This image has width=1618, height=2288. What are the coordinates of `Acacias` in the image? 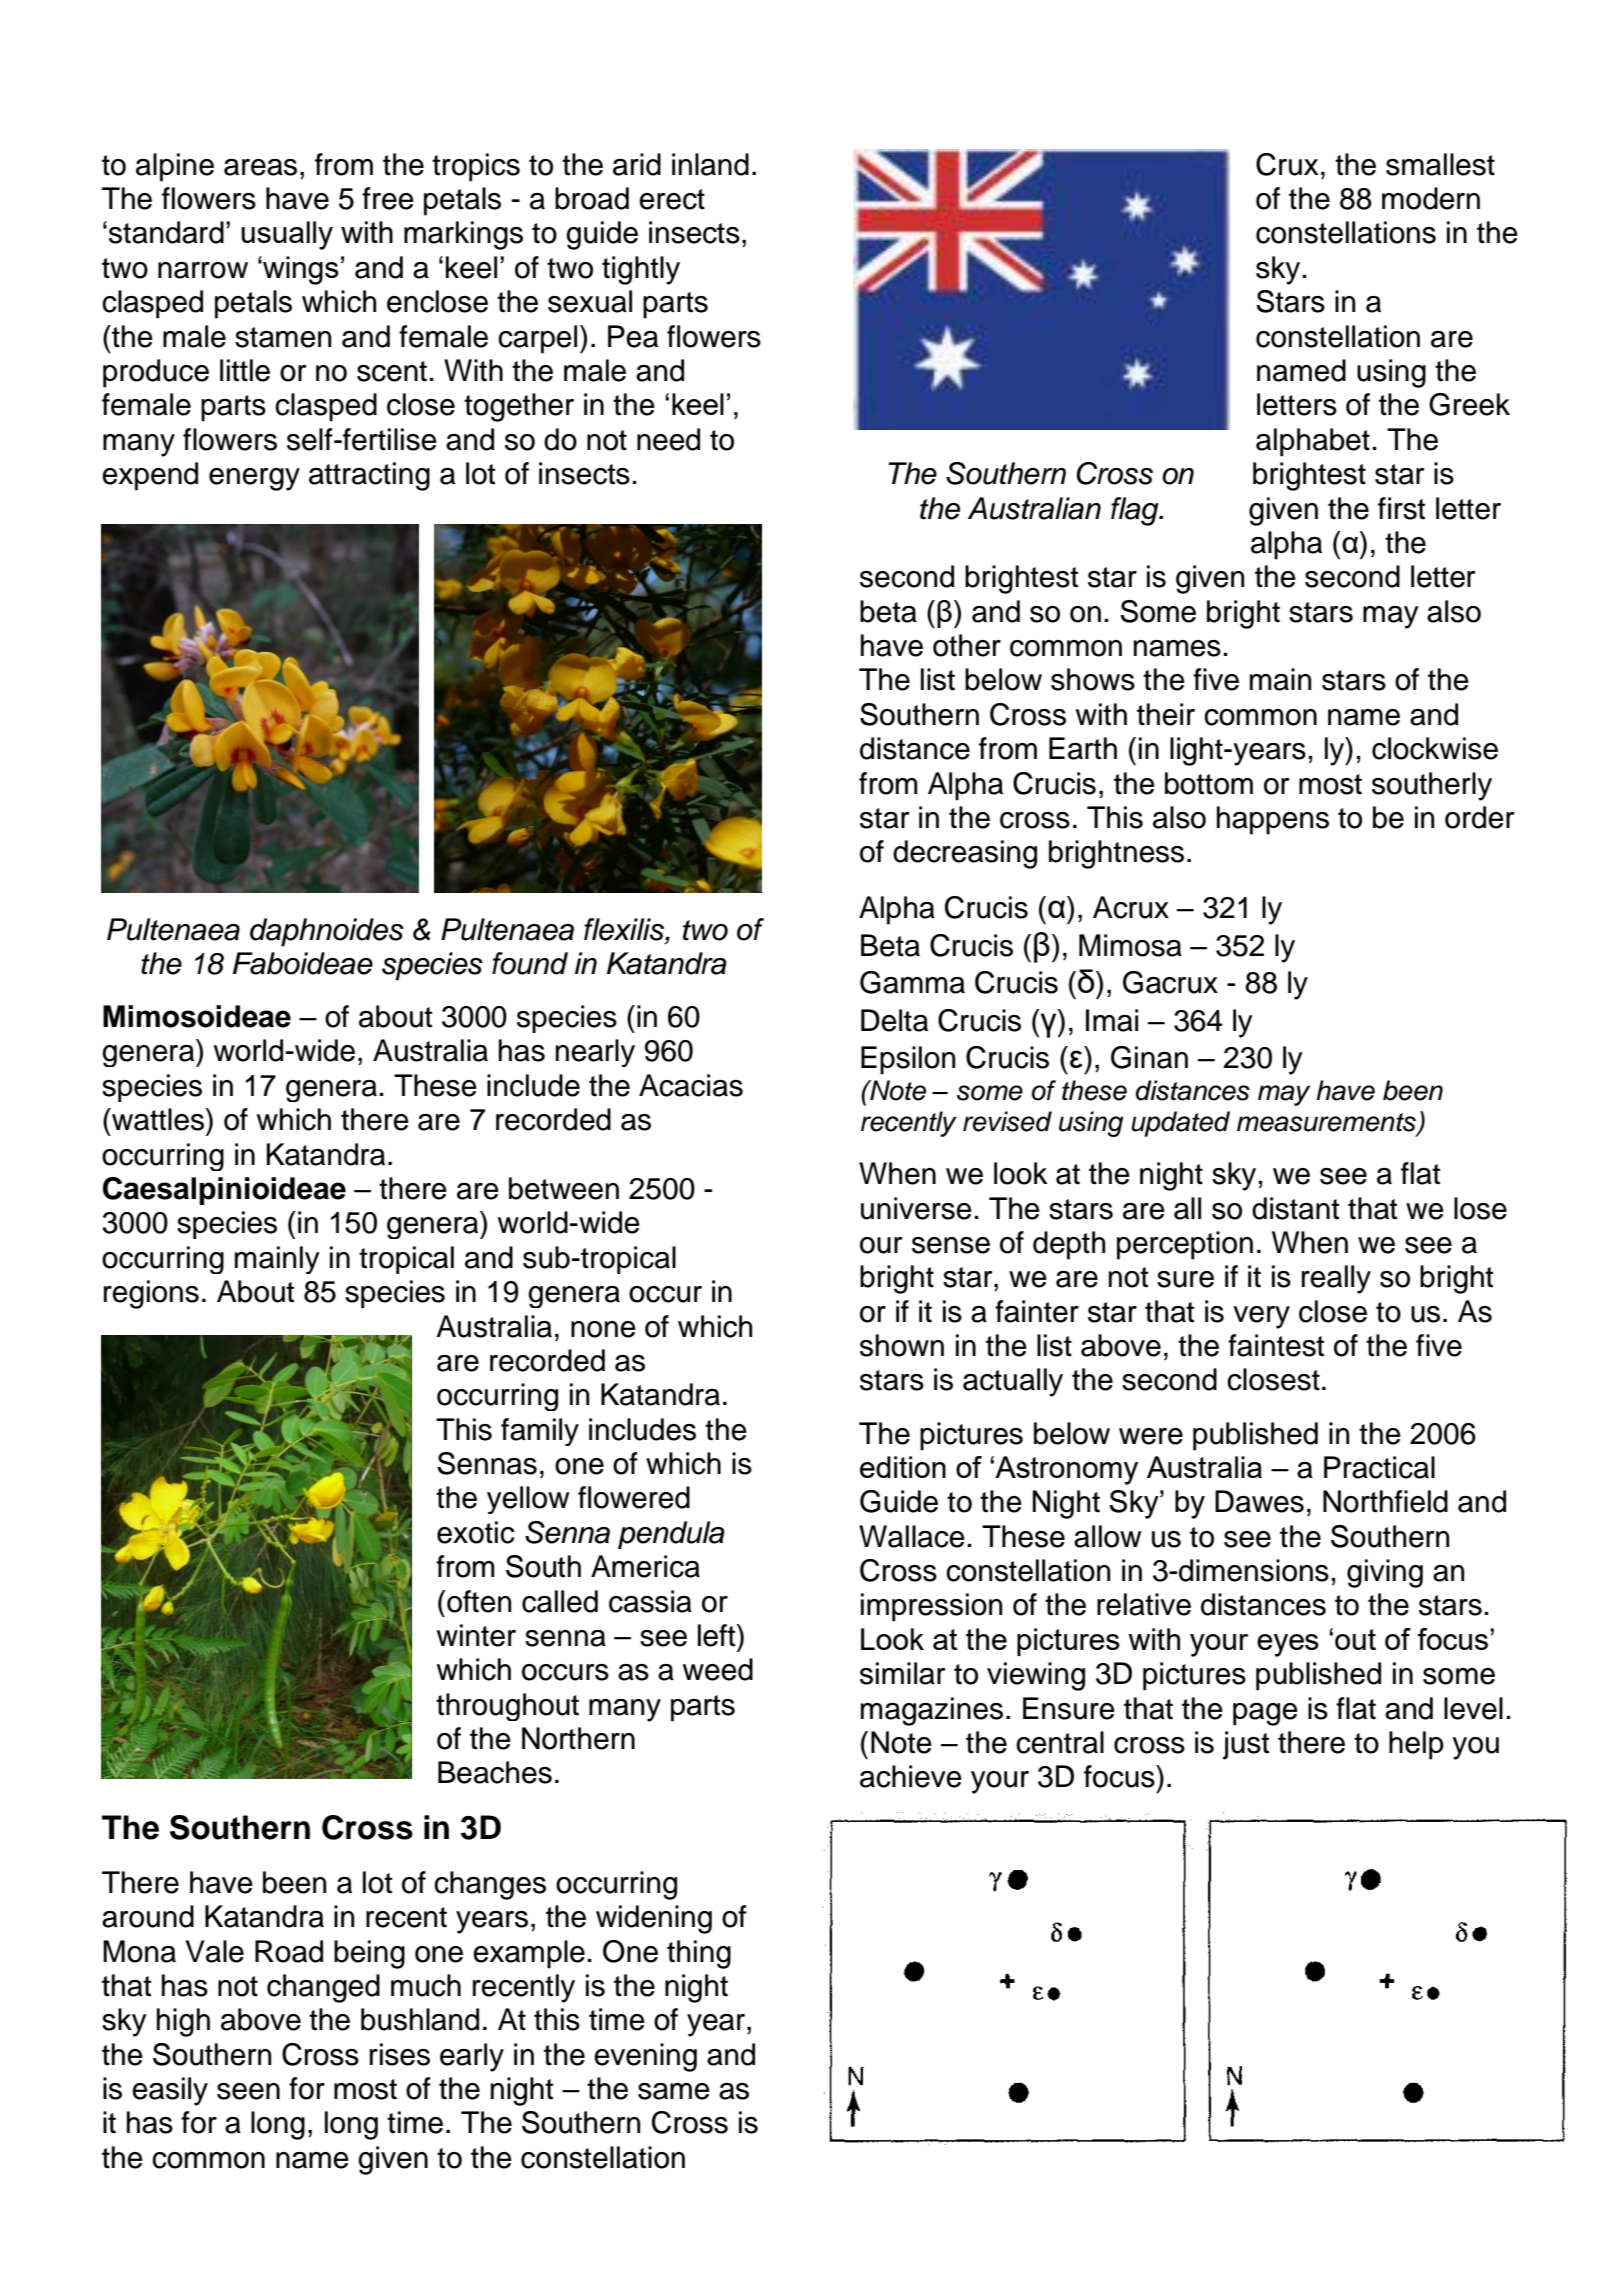 It's located at (691, 1085).
